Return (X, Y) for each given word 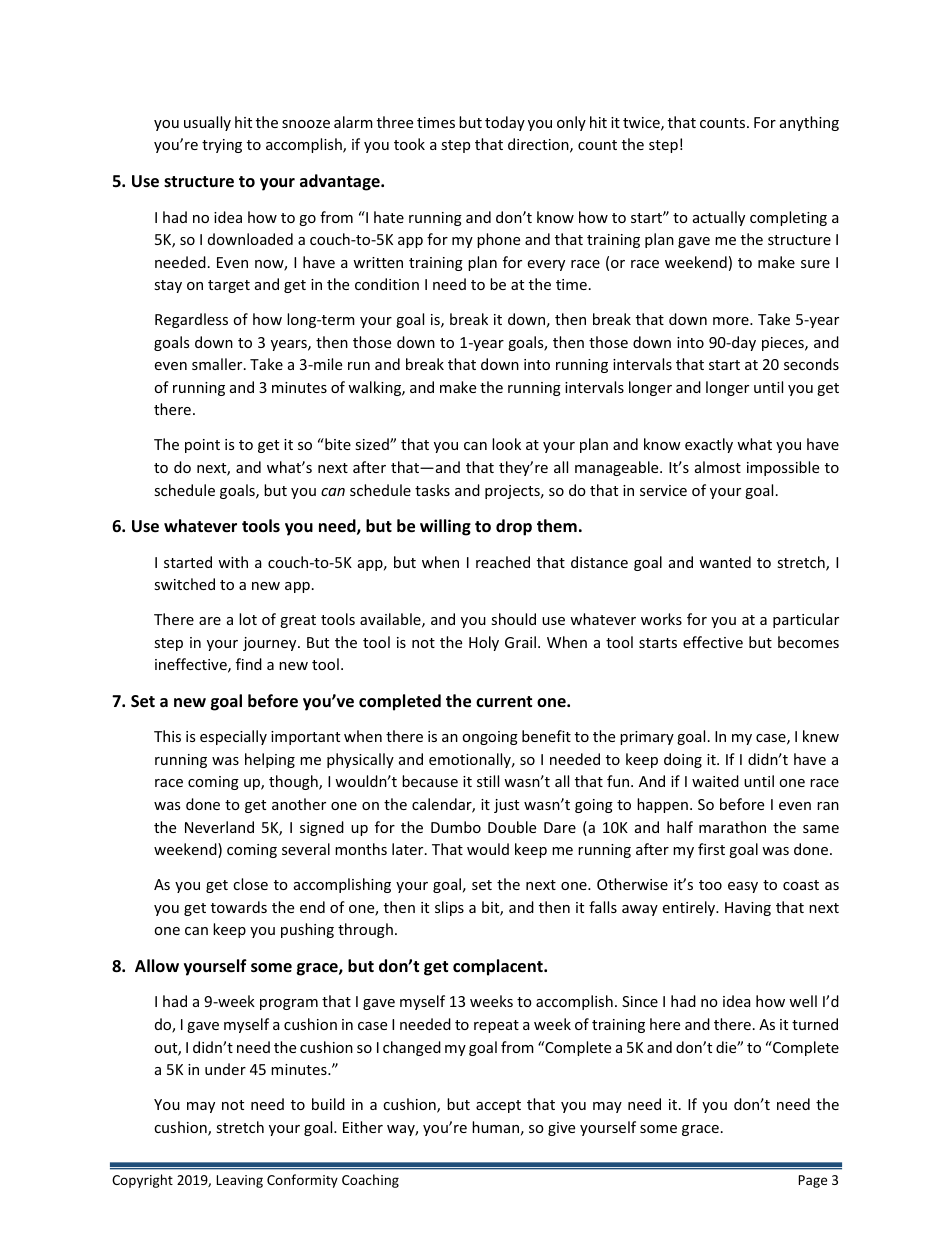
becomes (808, 642)
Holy (484, 643)
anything (809, 123)
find (249, 664)
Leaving (240, 1181)
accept (498, 1106)
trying (222, 146)
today (505, 123)
